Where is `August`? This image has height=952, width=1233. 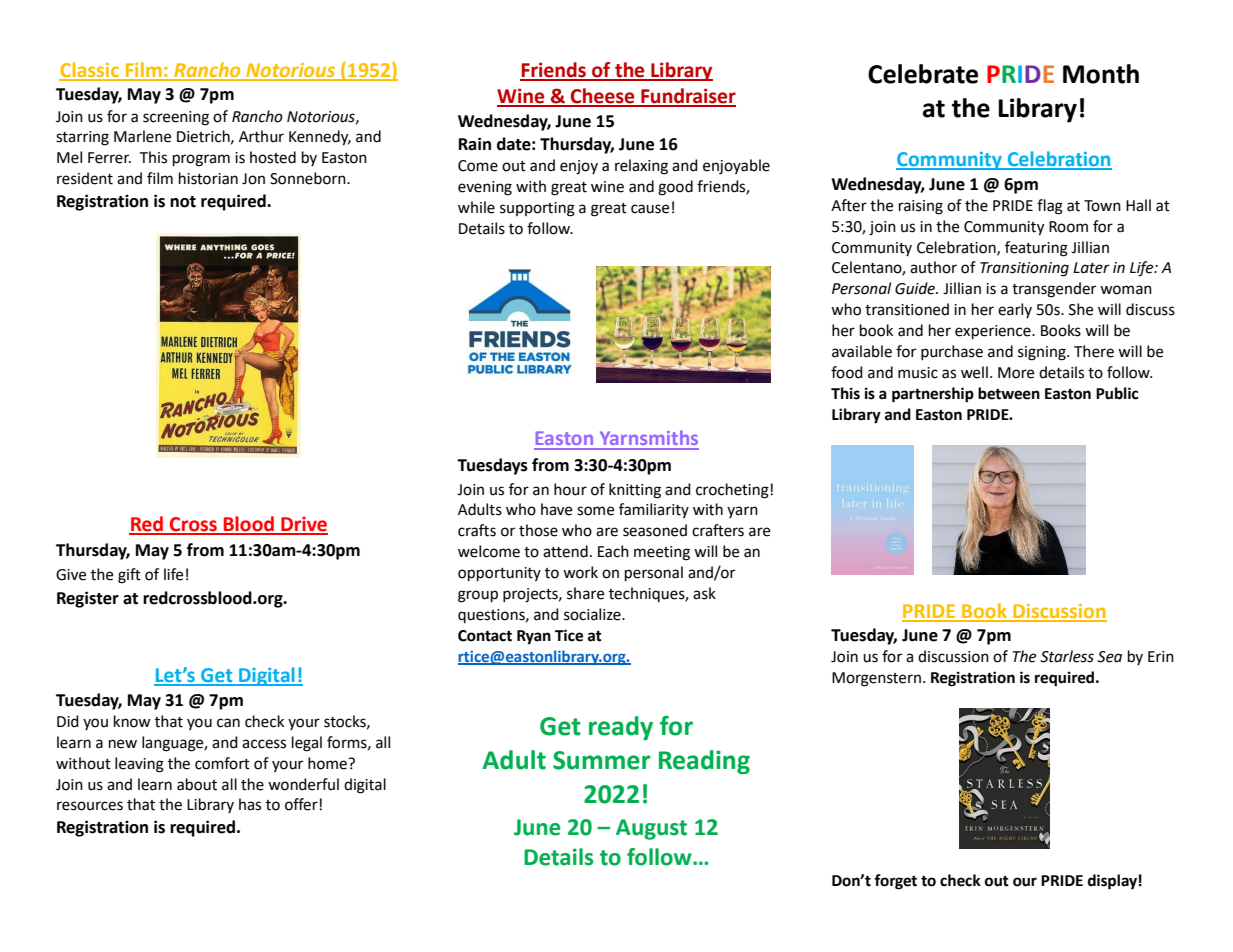 August is located at coordinates (651, 829).
